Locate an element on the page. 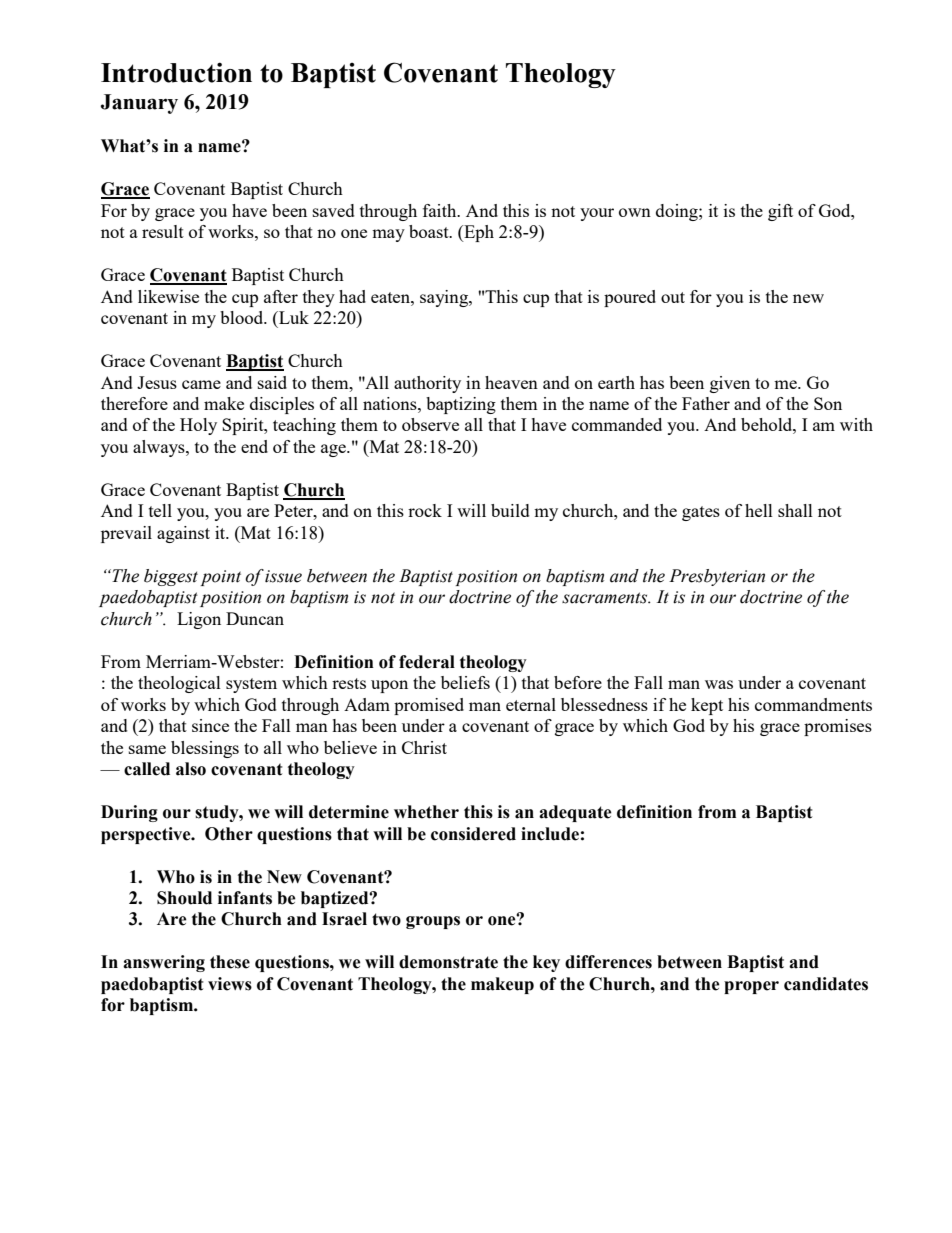  gift is located at coordinates (780, 212).
